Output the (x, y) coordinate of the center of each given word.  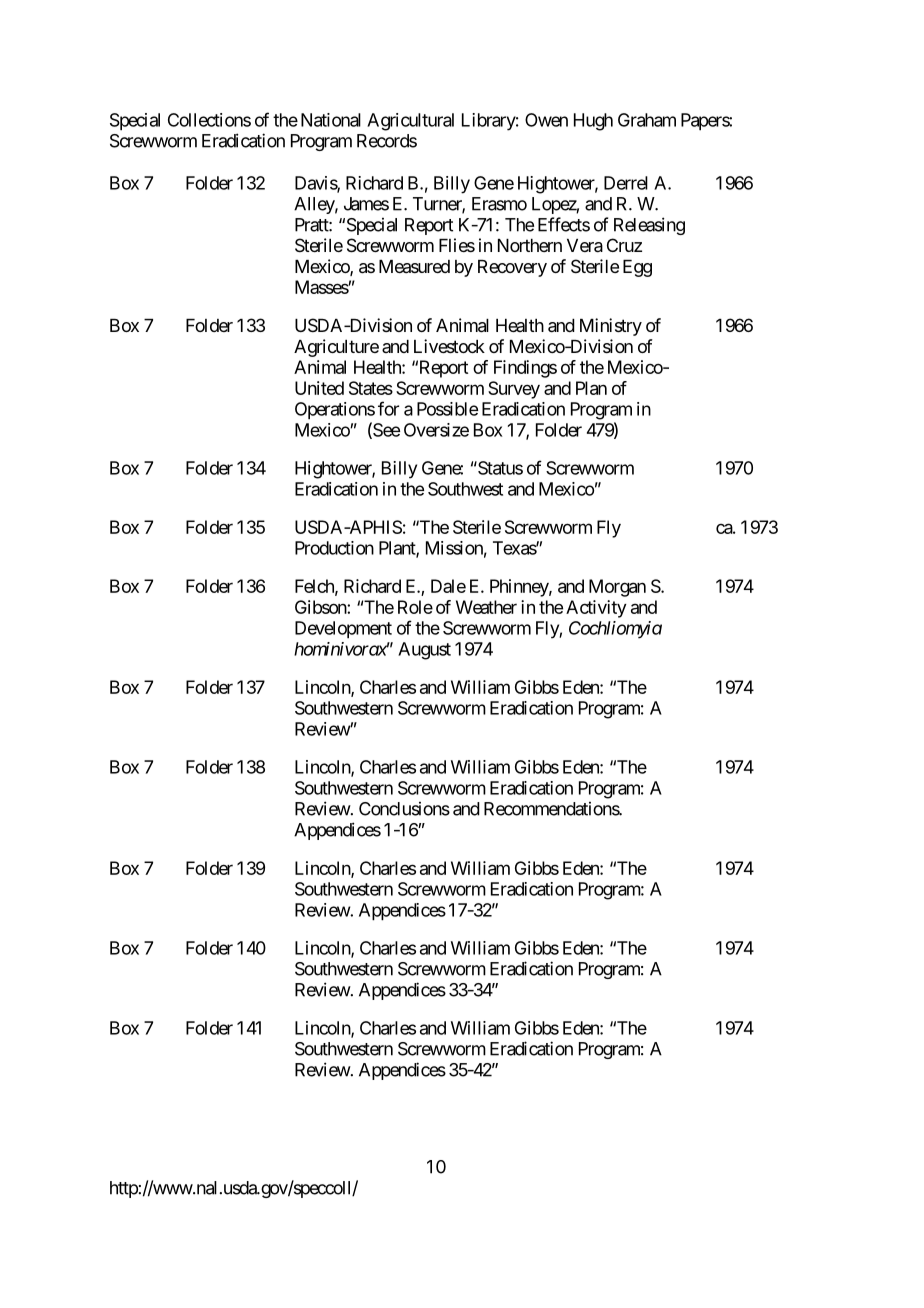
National (331, 120)
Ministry (611, 327)
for (388, 408)
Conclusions (404, 809)
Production (334, 548)
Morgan (617, 588)
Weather (486, 607)
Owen (546, 120)
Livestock (449, 346)
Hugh (593, 122)
